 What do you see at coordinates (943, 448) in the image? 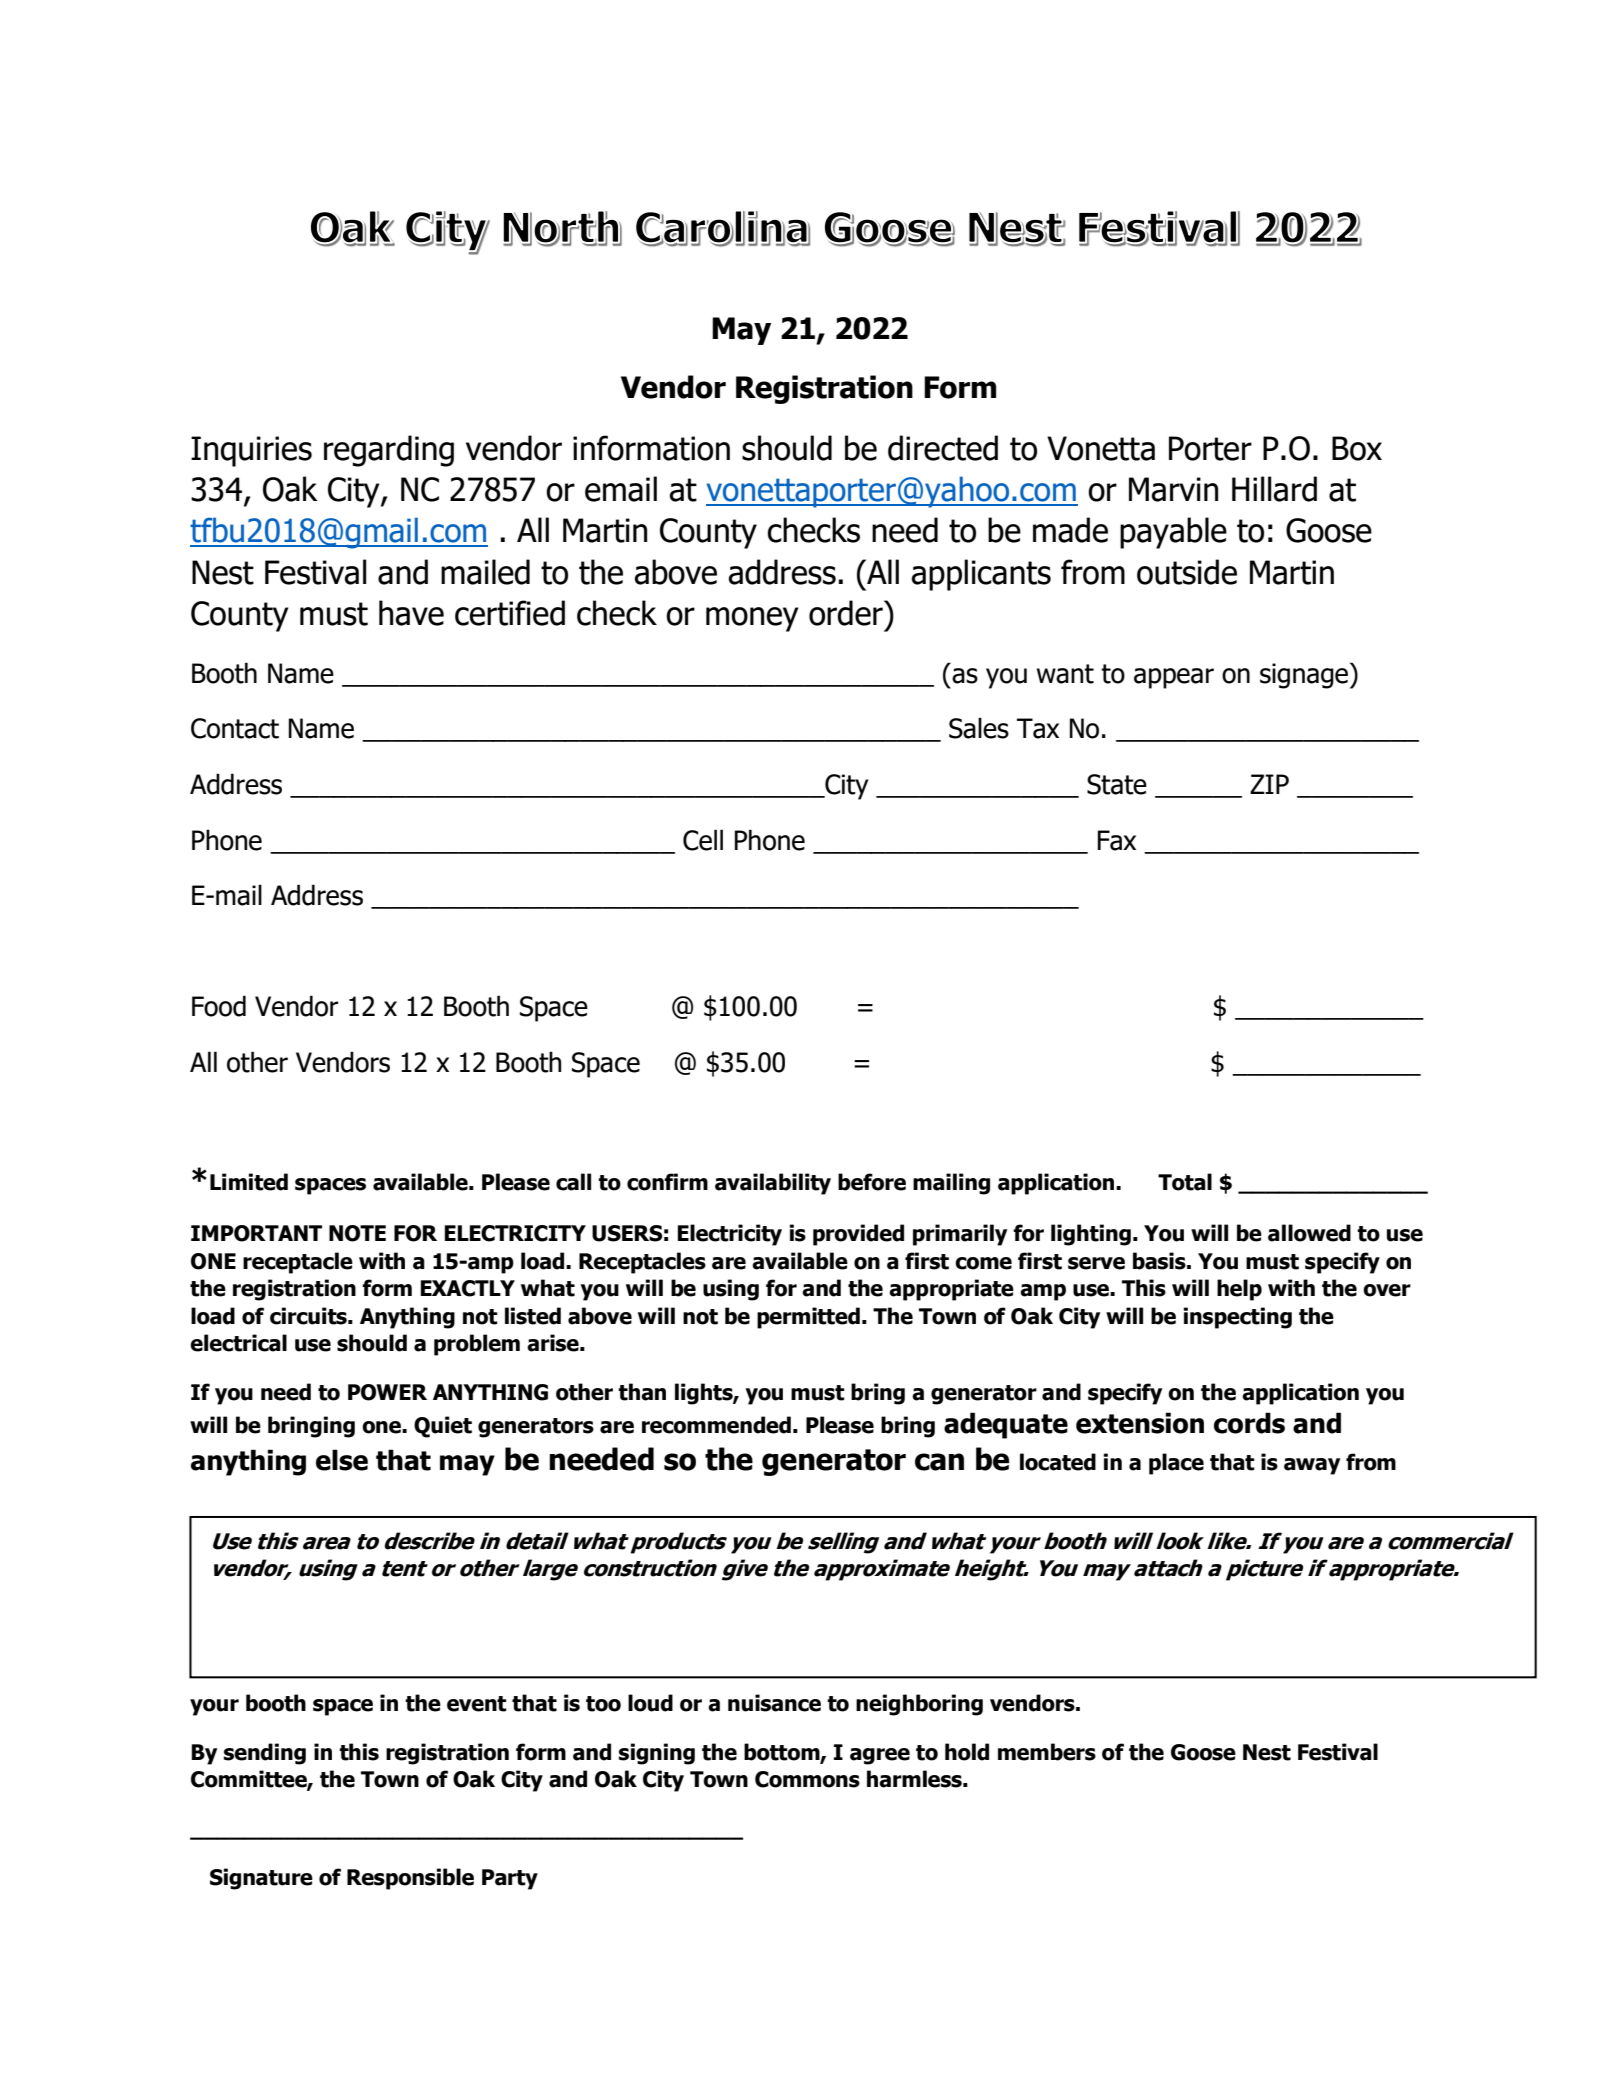
I see `directed` at bounding box center [943, 448].
